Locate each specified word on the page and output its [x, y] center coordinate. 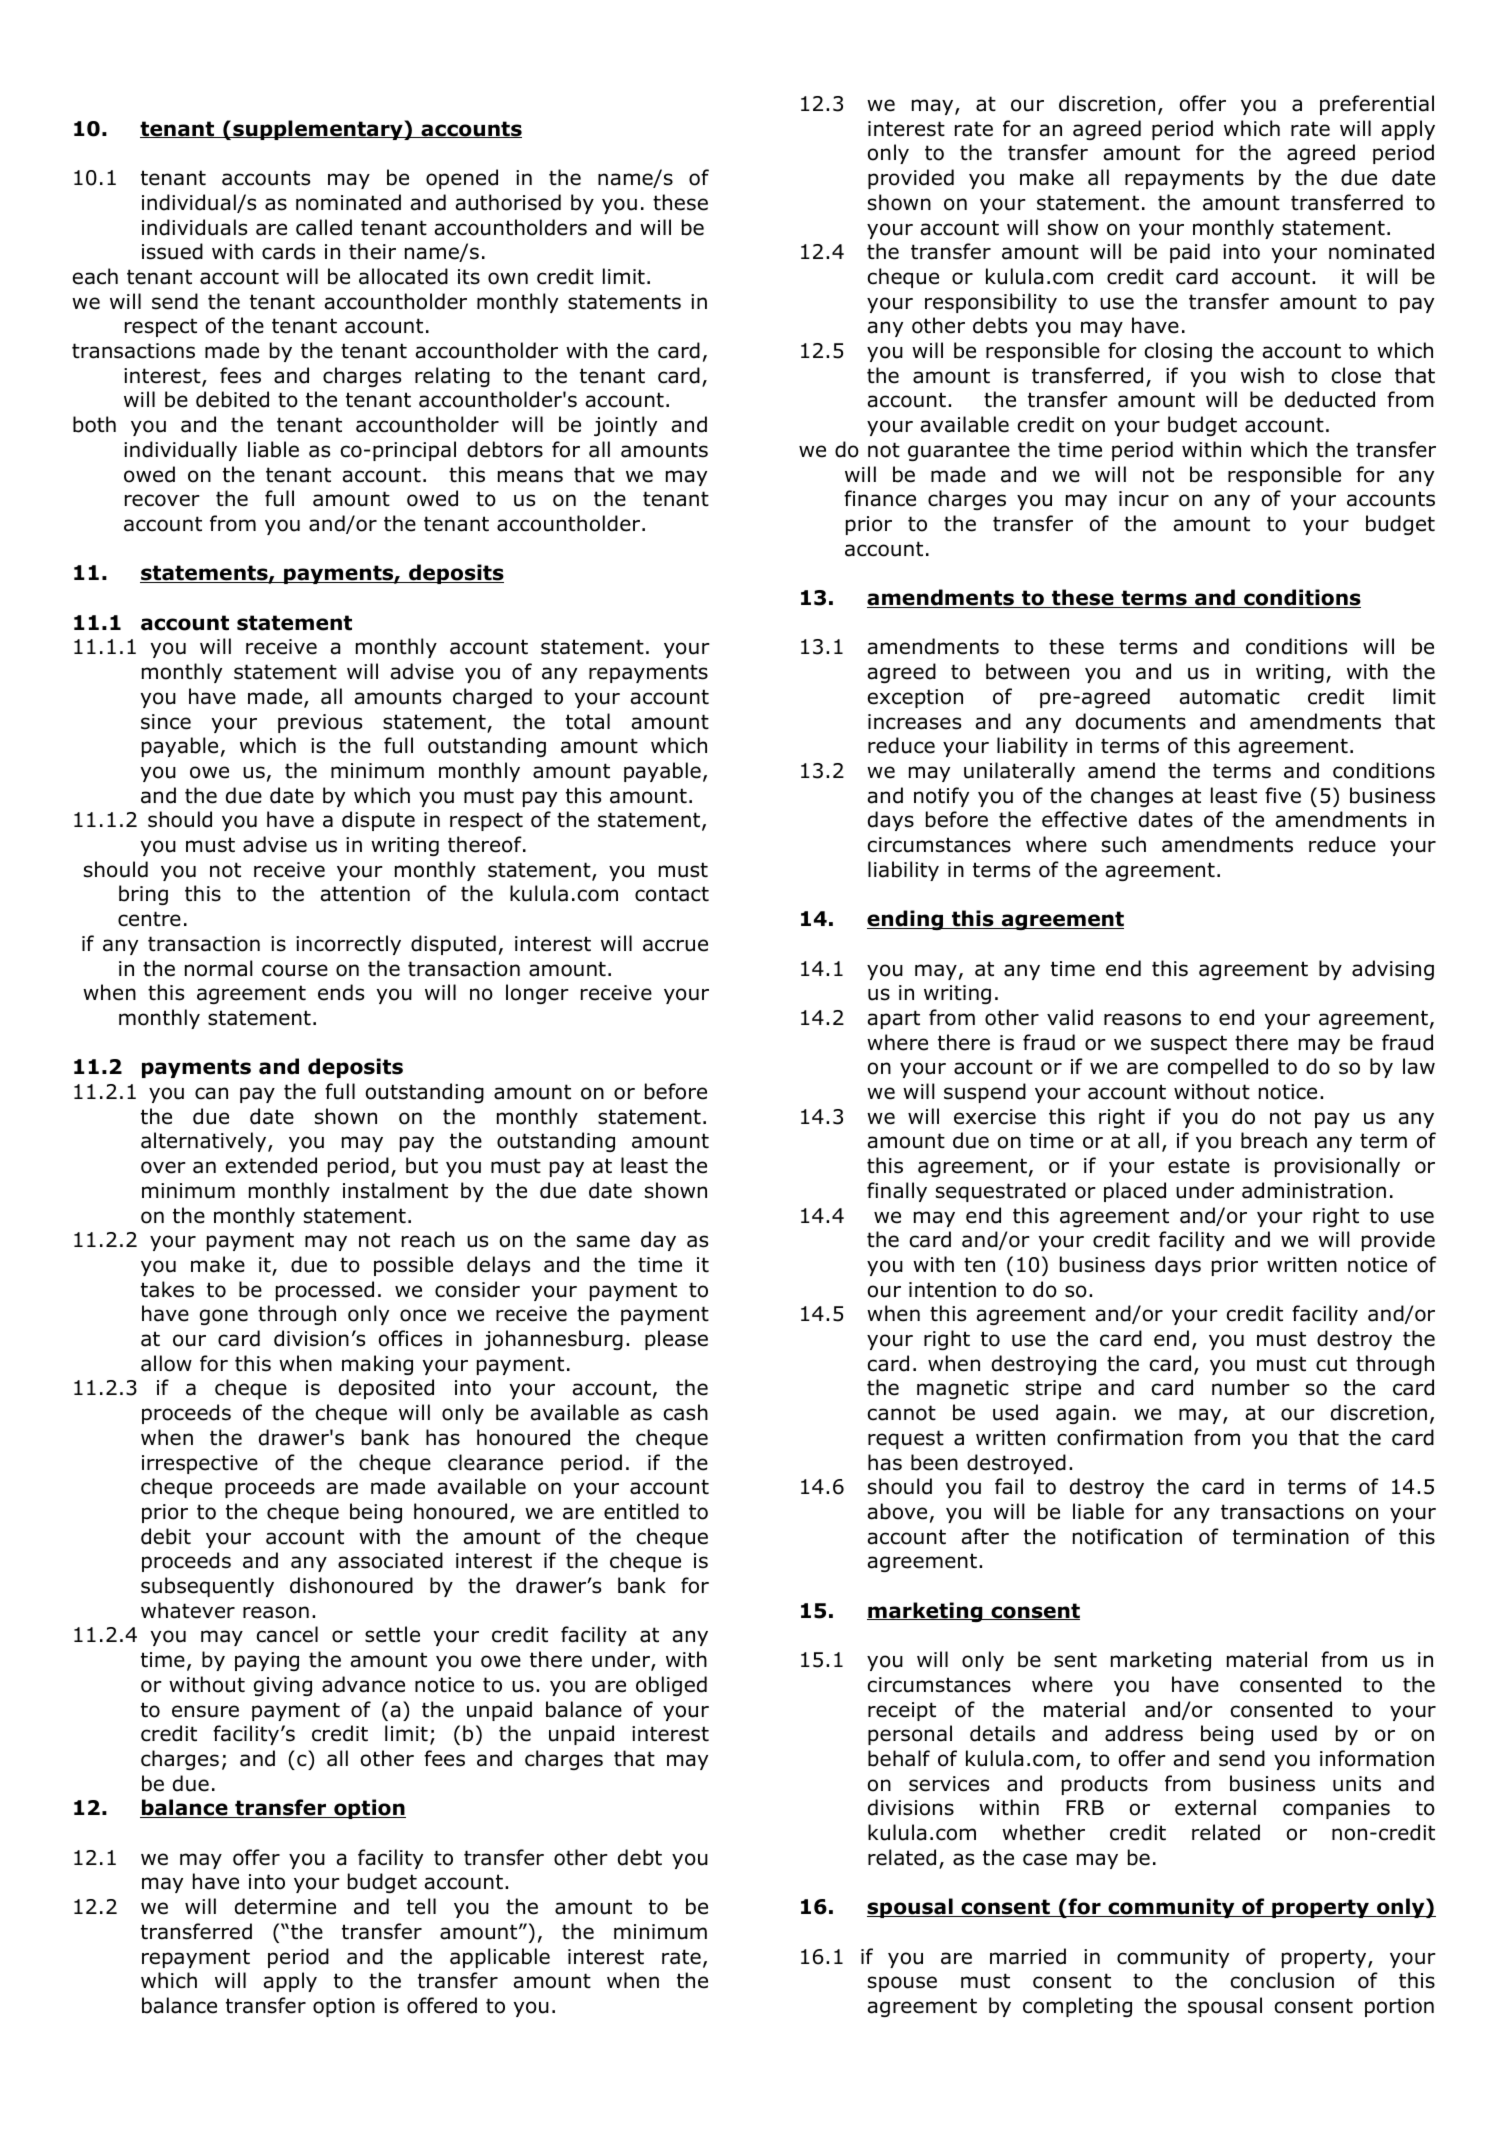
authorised [508, 202]
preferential [1377, 105]
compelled [1218, 1068]
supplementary [318, 130]
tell [421, 1906]
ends [341, 992]
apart [894, 1019]
